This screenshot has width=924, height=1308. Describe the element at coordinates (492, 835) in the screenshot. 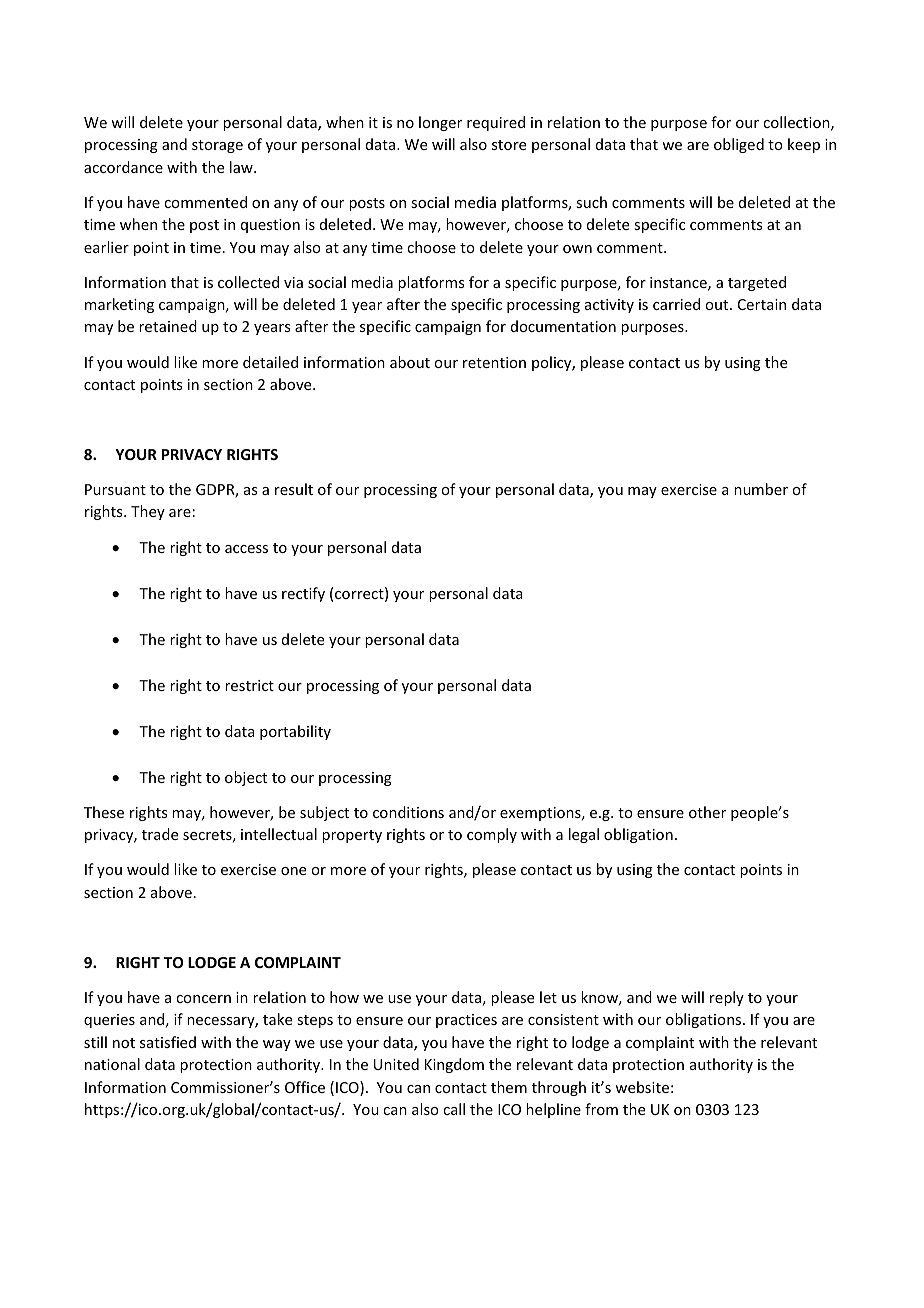

I see `comply` at that location.
